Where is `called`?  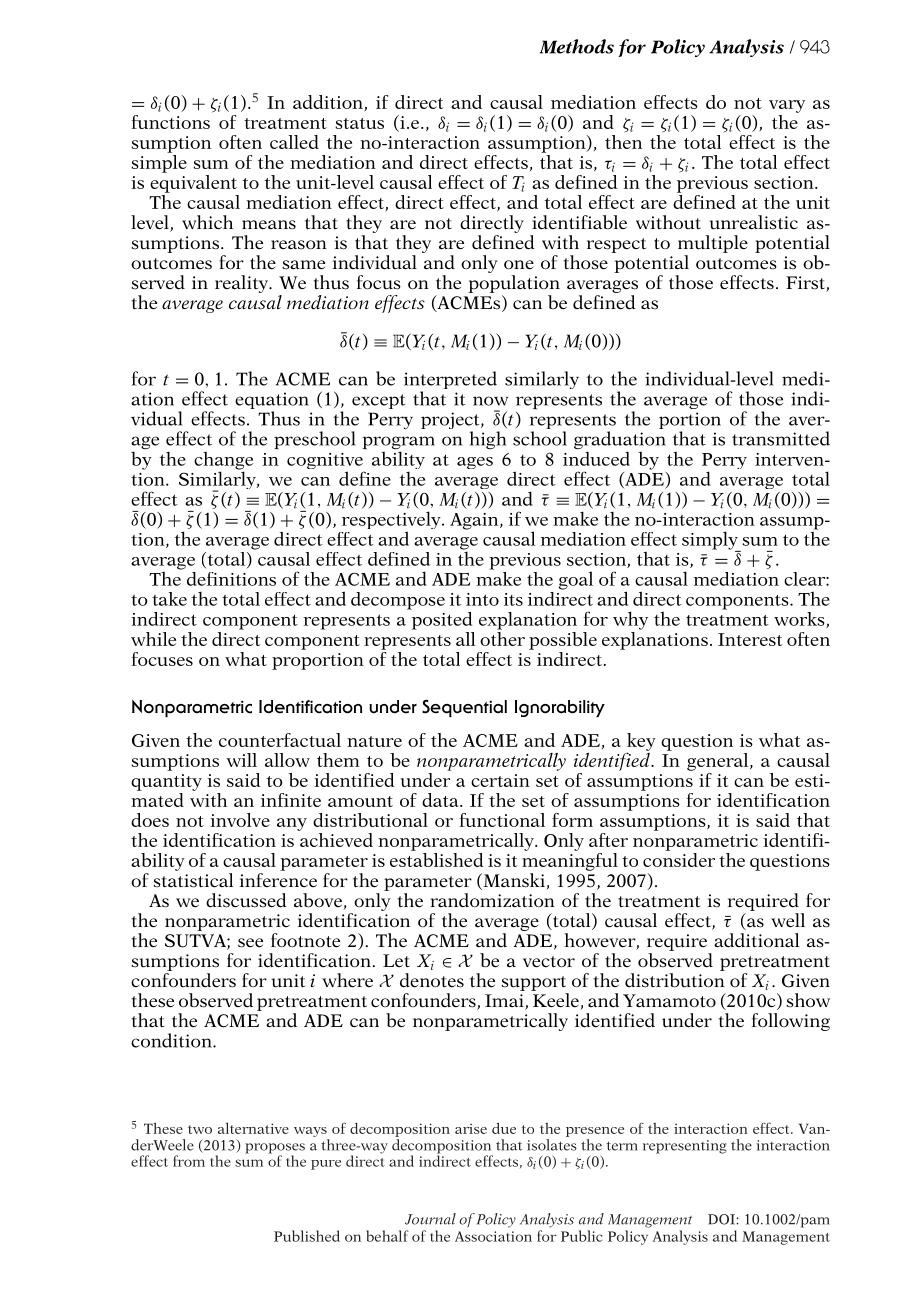
called is located at coordinates (294, 142).
